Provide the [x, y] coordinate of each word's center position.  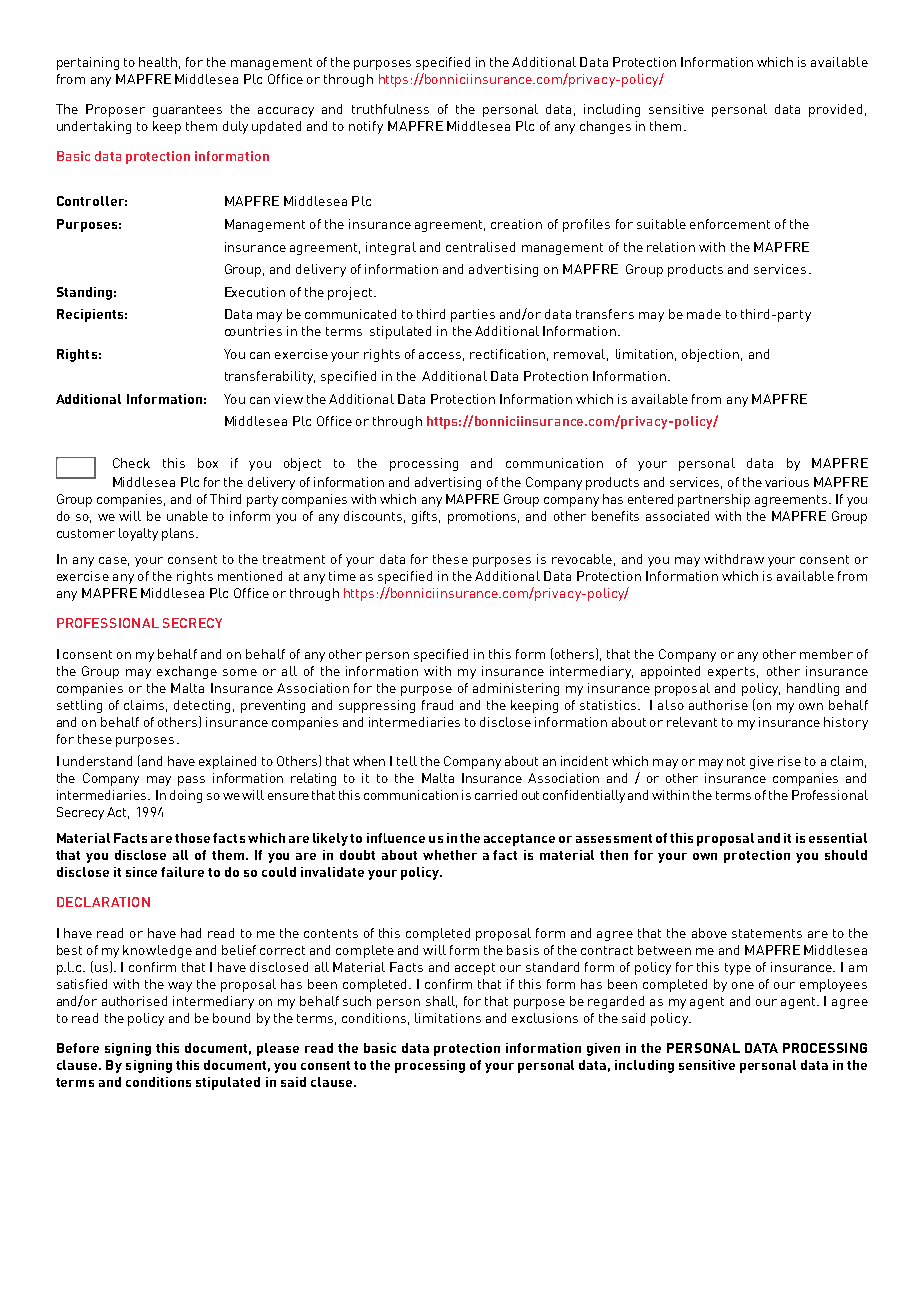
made [704, 314]
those [192, 838]
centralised [480, 247]
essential [838, 838]
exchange [187, 672]
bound [231, 1018]
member [826, 654]
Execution [255, 292]
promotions [483, 517]
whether [450, 855]
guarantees [187, 111]
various [787, 482]
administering [516, 689]
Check [131, 463]
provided [835, 110]
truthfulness [390, 109]
